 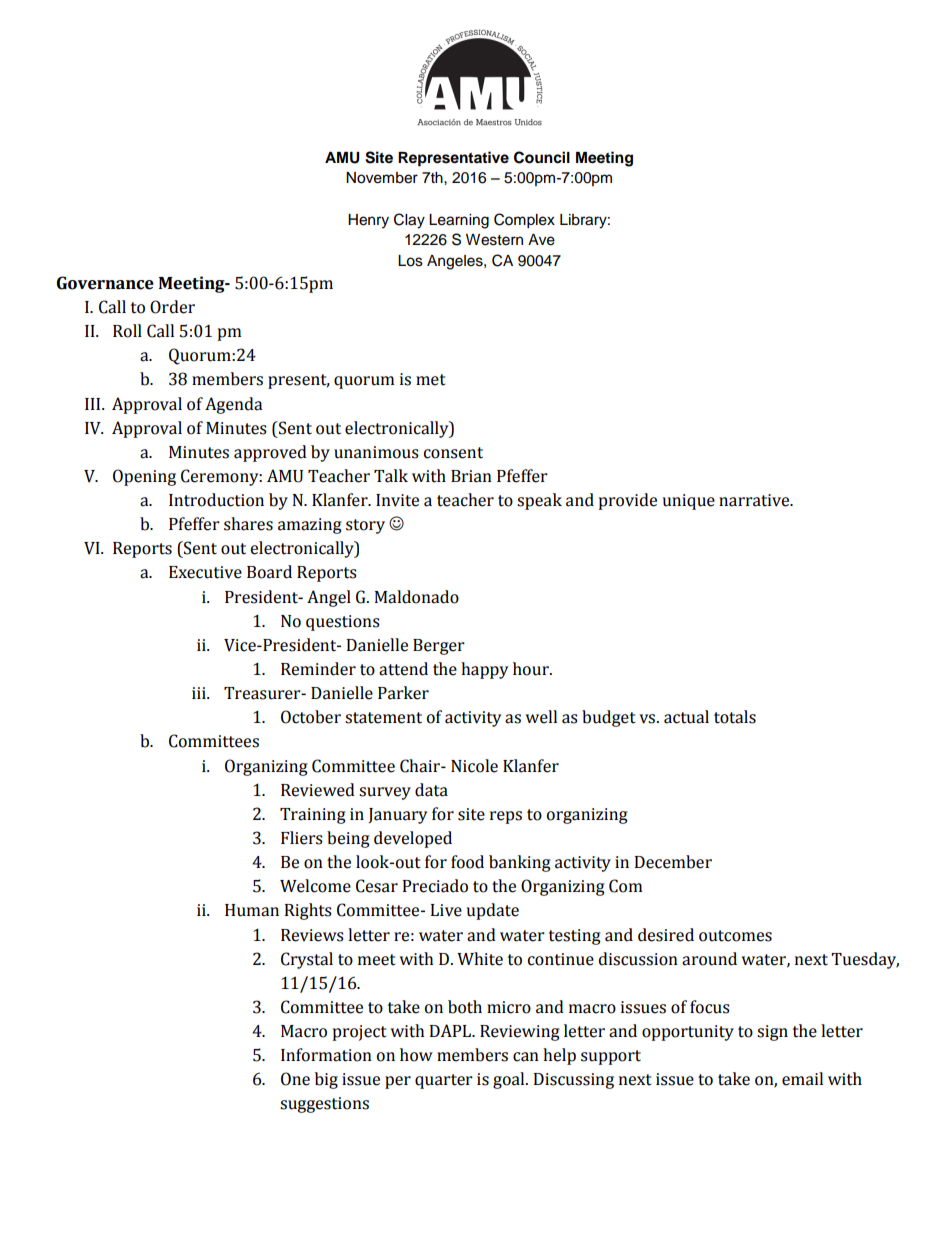 I want to click on Learning, so click(x=459, y=221).
